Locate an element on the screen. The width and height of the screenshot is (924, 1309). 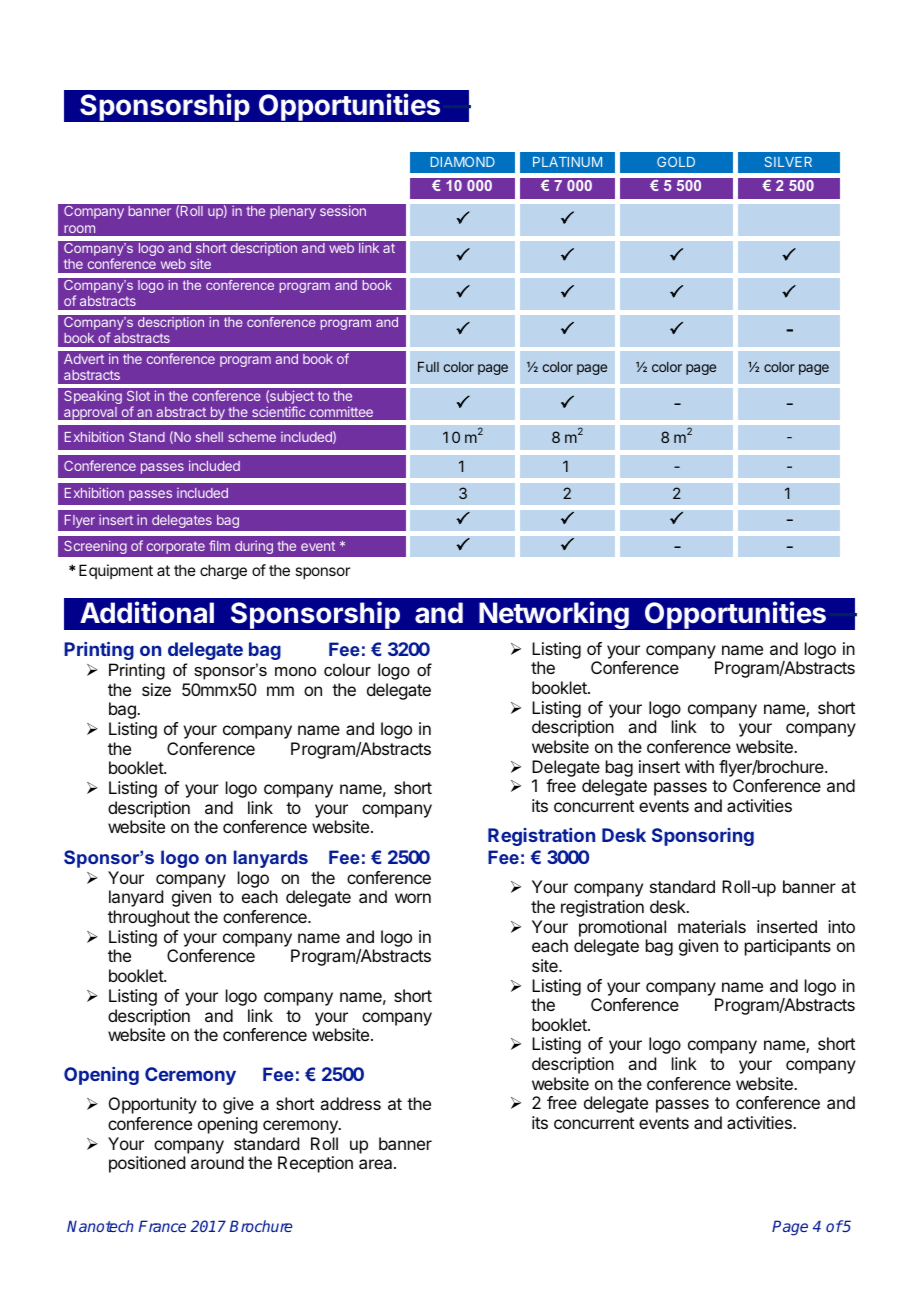
Advert is located at coordinates (84, 359).
